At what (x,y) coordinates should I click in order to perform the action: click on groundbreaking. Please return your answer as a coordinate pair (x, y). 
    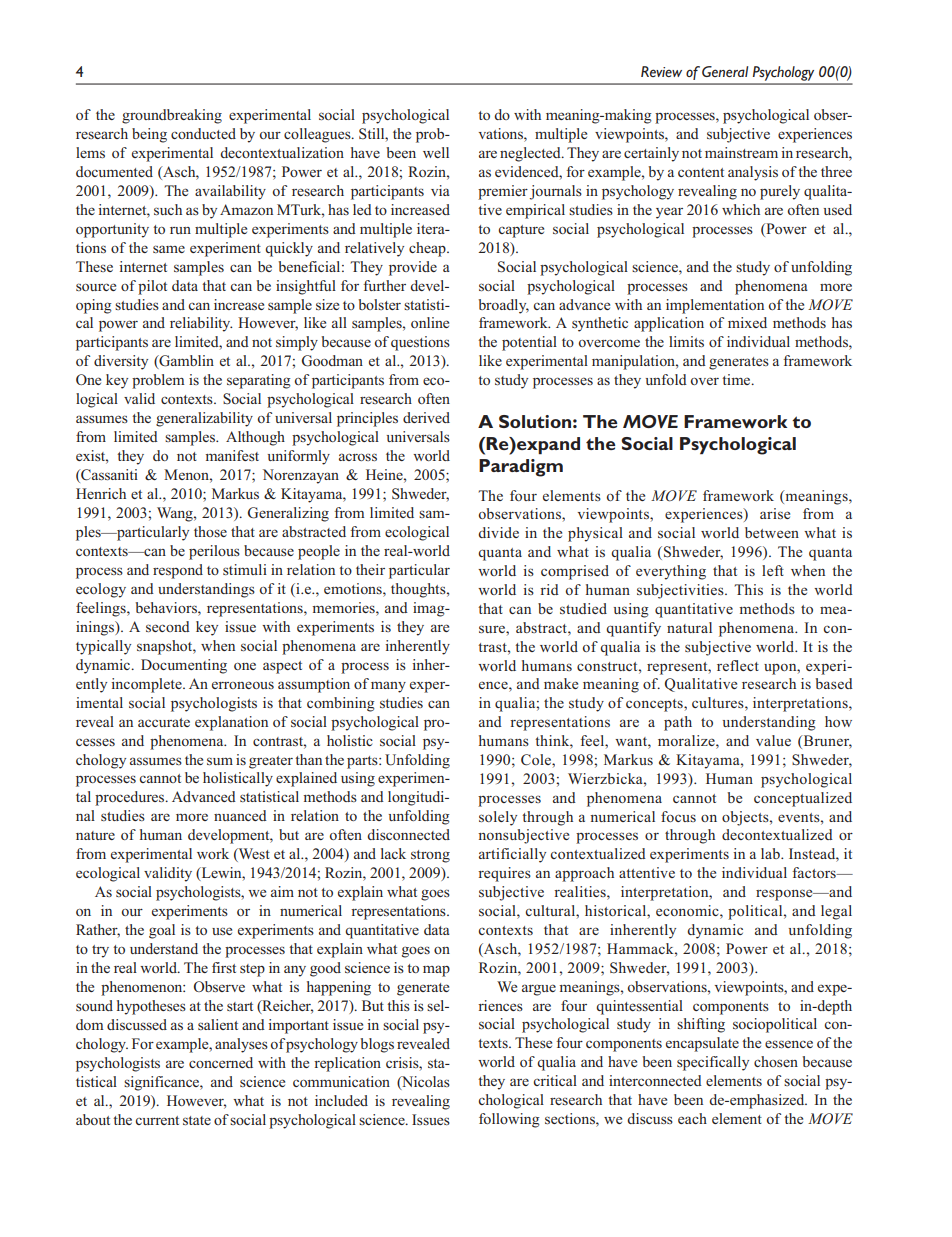
    Looking at the image, I should click on (172, 116).
